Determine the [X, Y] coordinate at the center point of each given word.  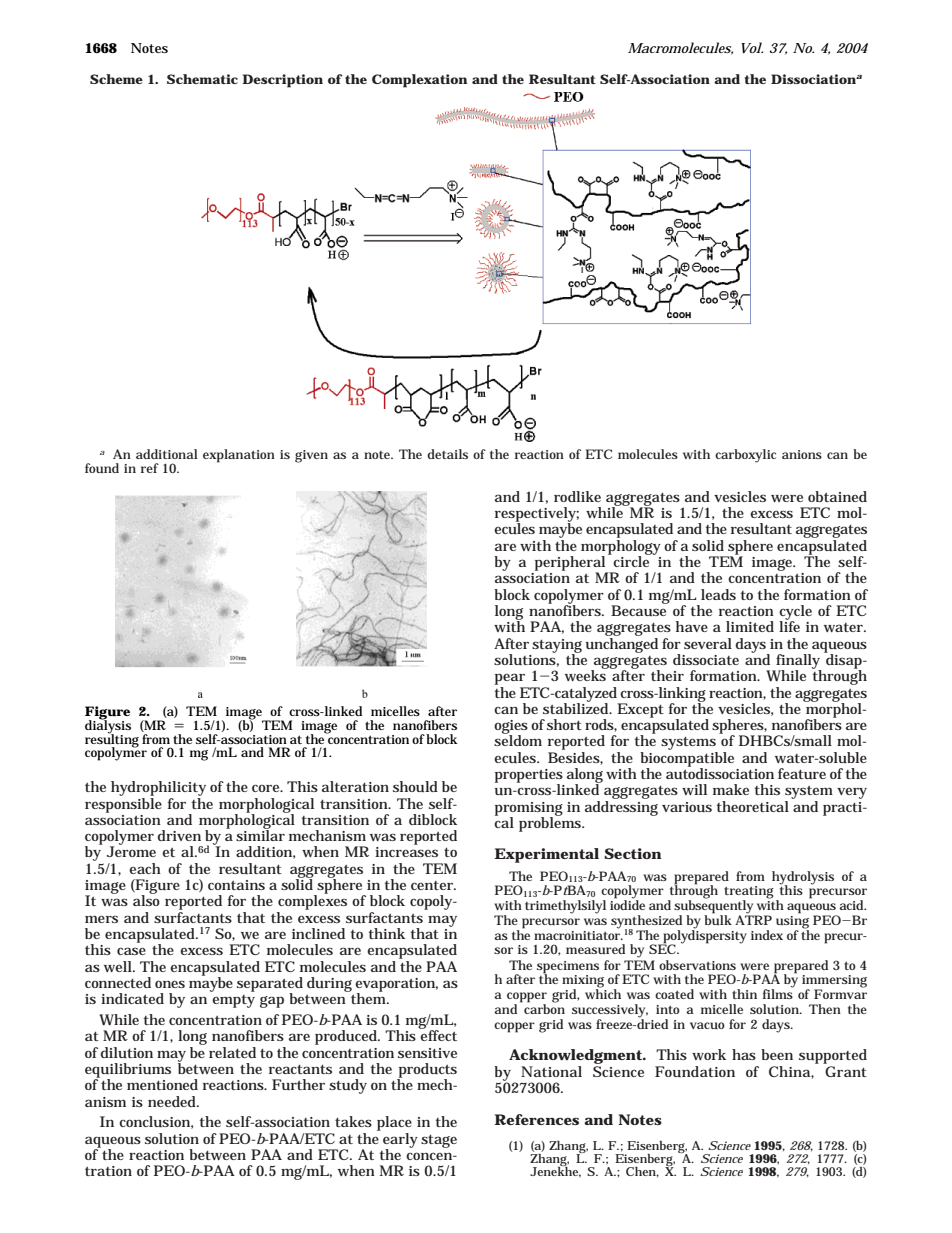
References [536, 1119]
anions [802, 454]
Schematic [202, 79]
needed [173, 1101]
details [447, 454]
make [731, 789]
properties [529, 777]
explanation [239, 456]
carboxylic [745, 456]
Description [282, 81]
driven [179, 835]
